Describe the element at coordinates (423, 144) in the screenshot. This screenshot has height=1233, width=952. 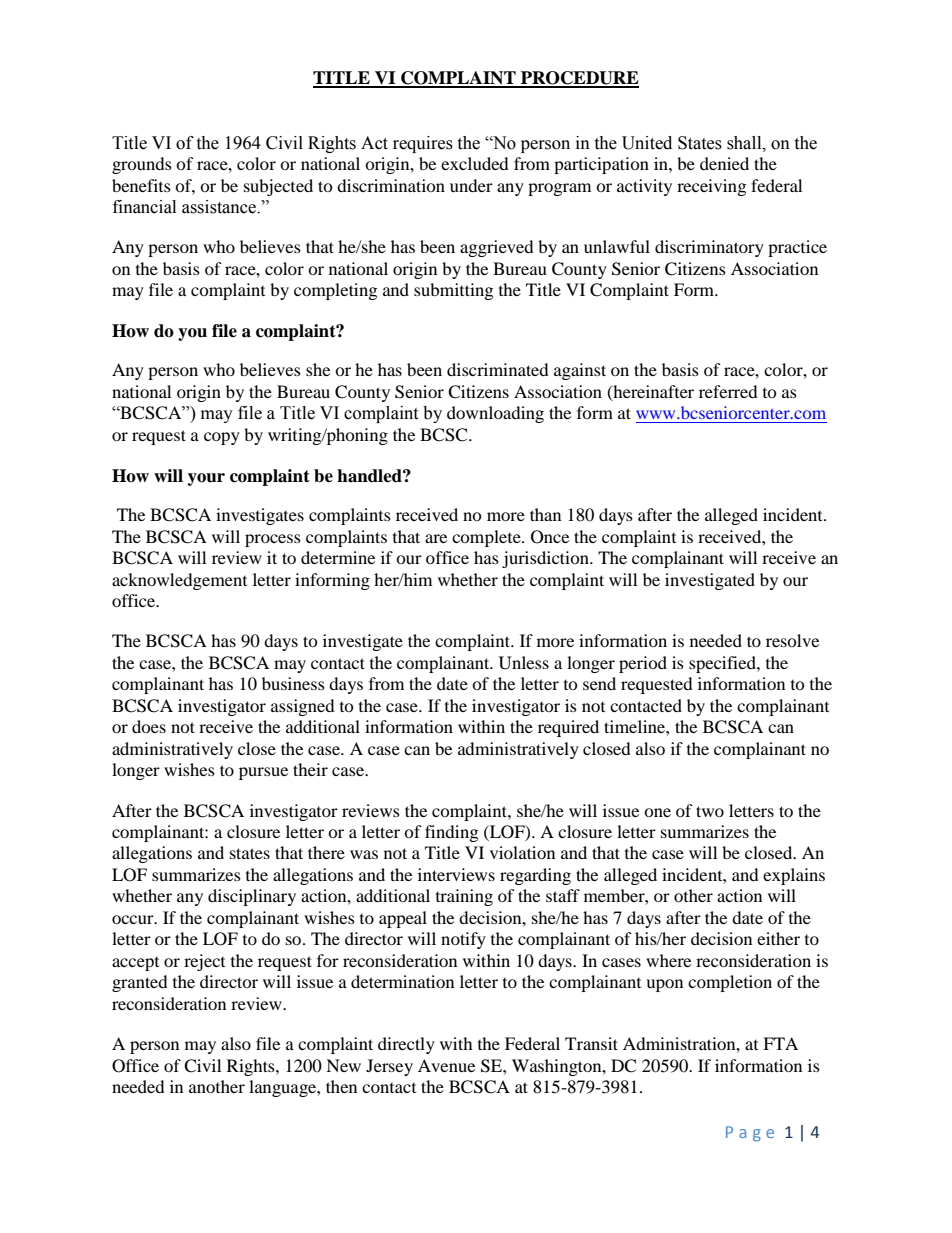
I see `requires` at that location.
